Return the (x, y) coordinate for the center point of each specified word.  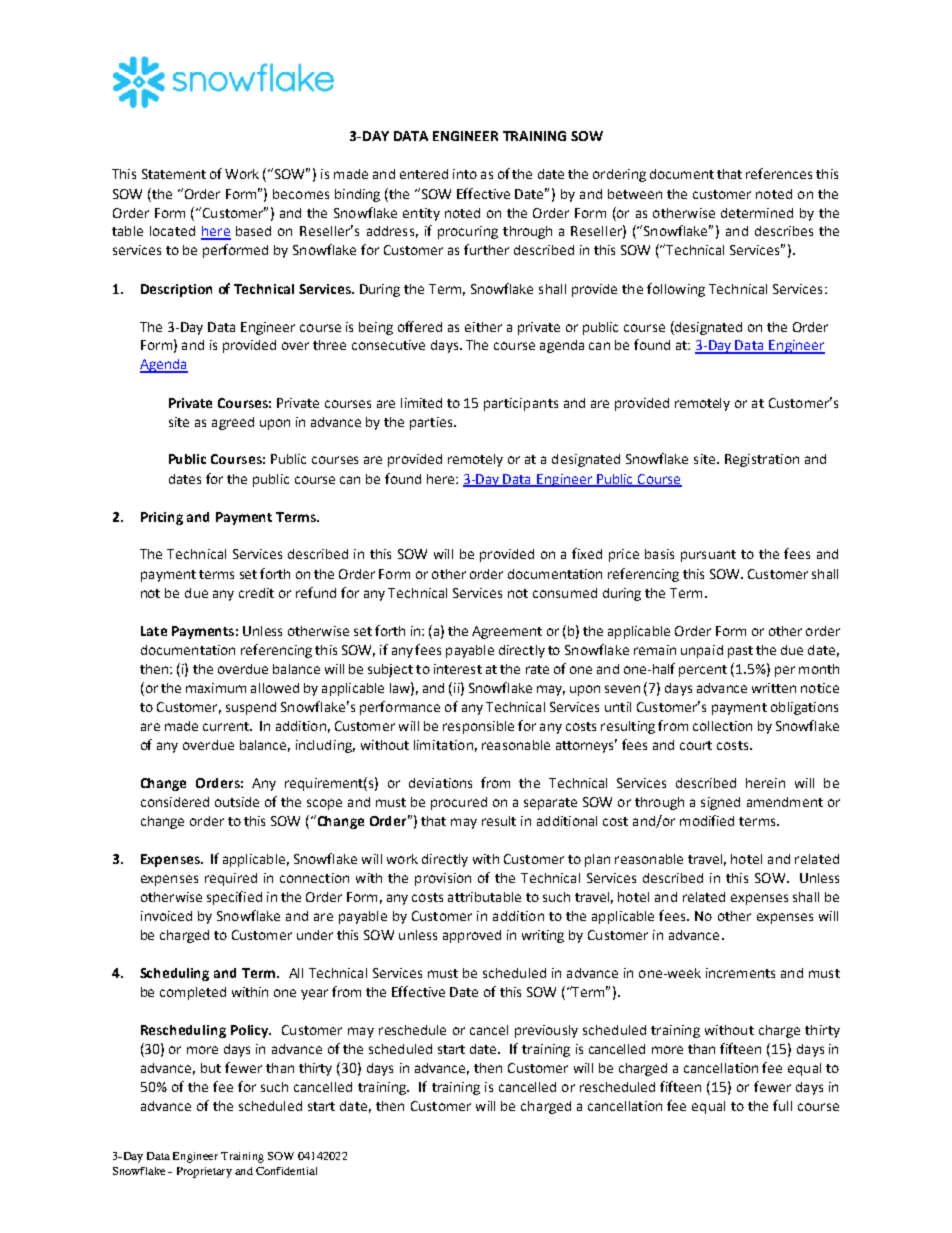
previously (546, 1031)
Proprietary (204, 1172)
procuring (468, 232)
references (779, 173)
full (782, 1105)
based (253, 231)
